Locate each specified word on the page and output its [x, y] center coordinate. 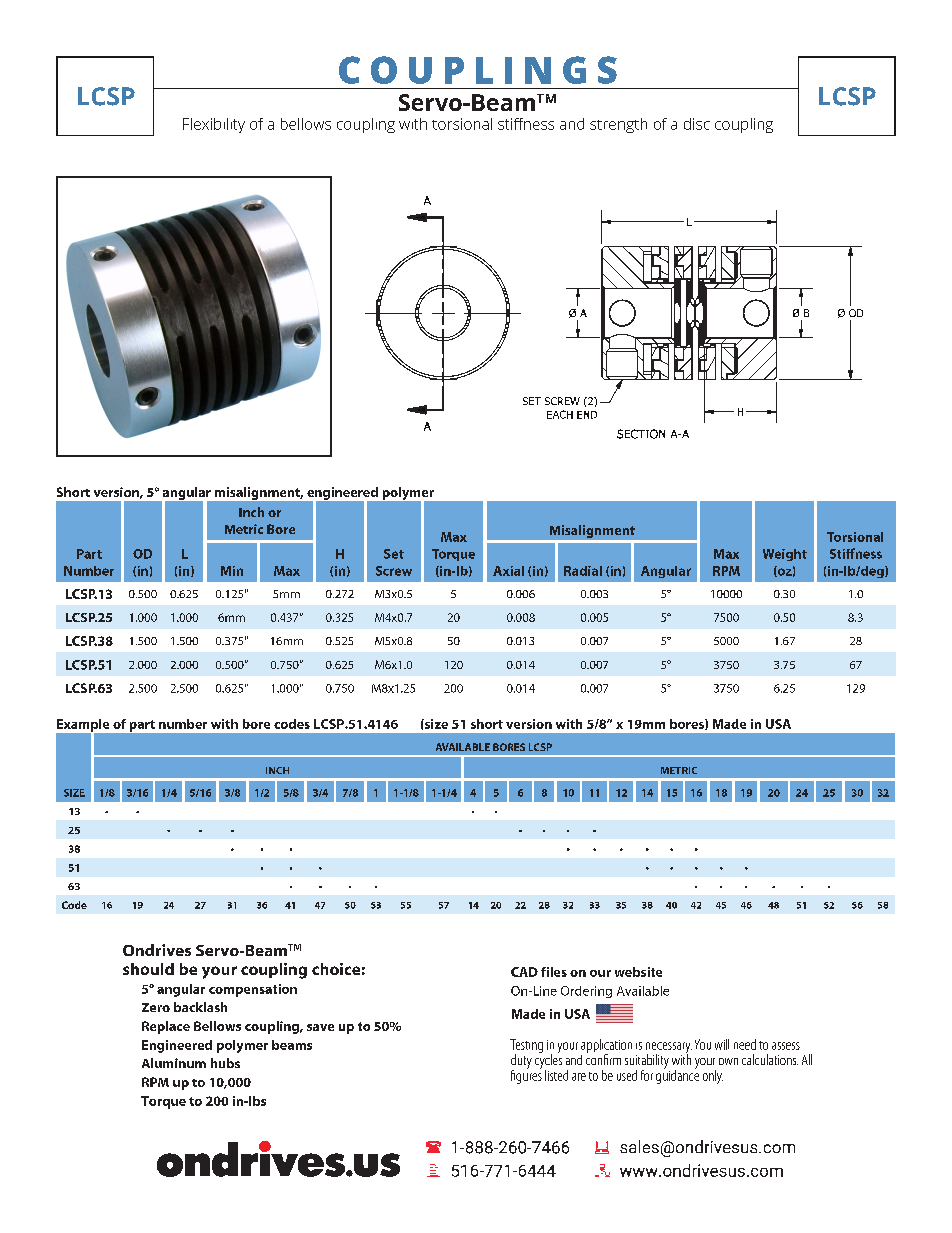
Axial [508, 571]
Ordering [586, 992]
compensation [253, 990]
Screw [394, 571]
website [638, 972]
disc [697, 124]
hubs [225, 1063]
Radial [583, 571]
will [722, 1044]
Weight [785, 555]
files [554, 972]
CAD [524, 972]
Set [394, 554]
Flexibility [214, 125]
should [148, 969]
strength [618, 125]
